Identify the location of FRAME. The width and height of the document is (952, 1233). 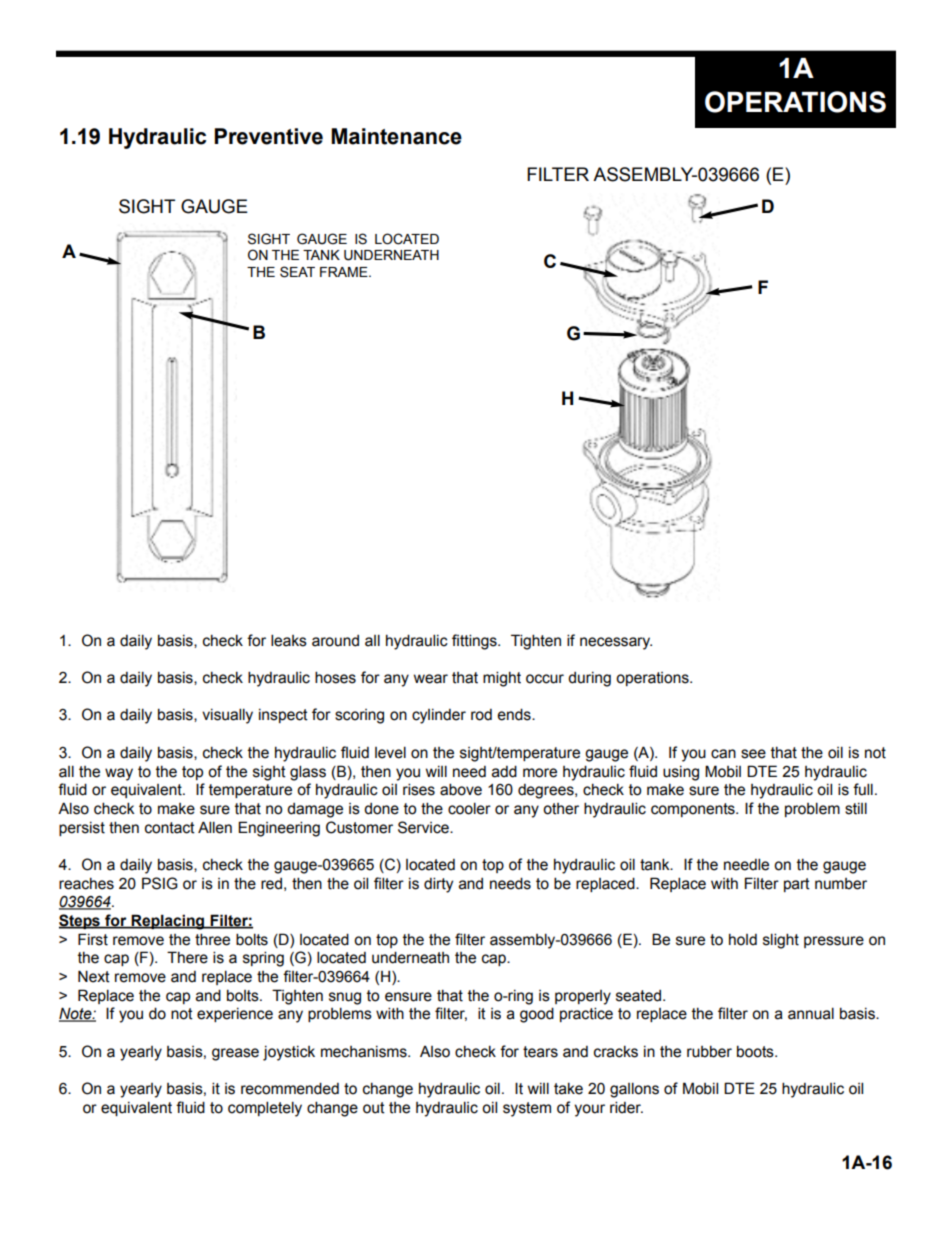
(345, 272).
